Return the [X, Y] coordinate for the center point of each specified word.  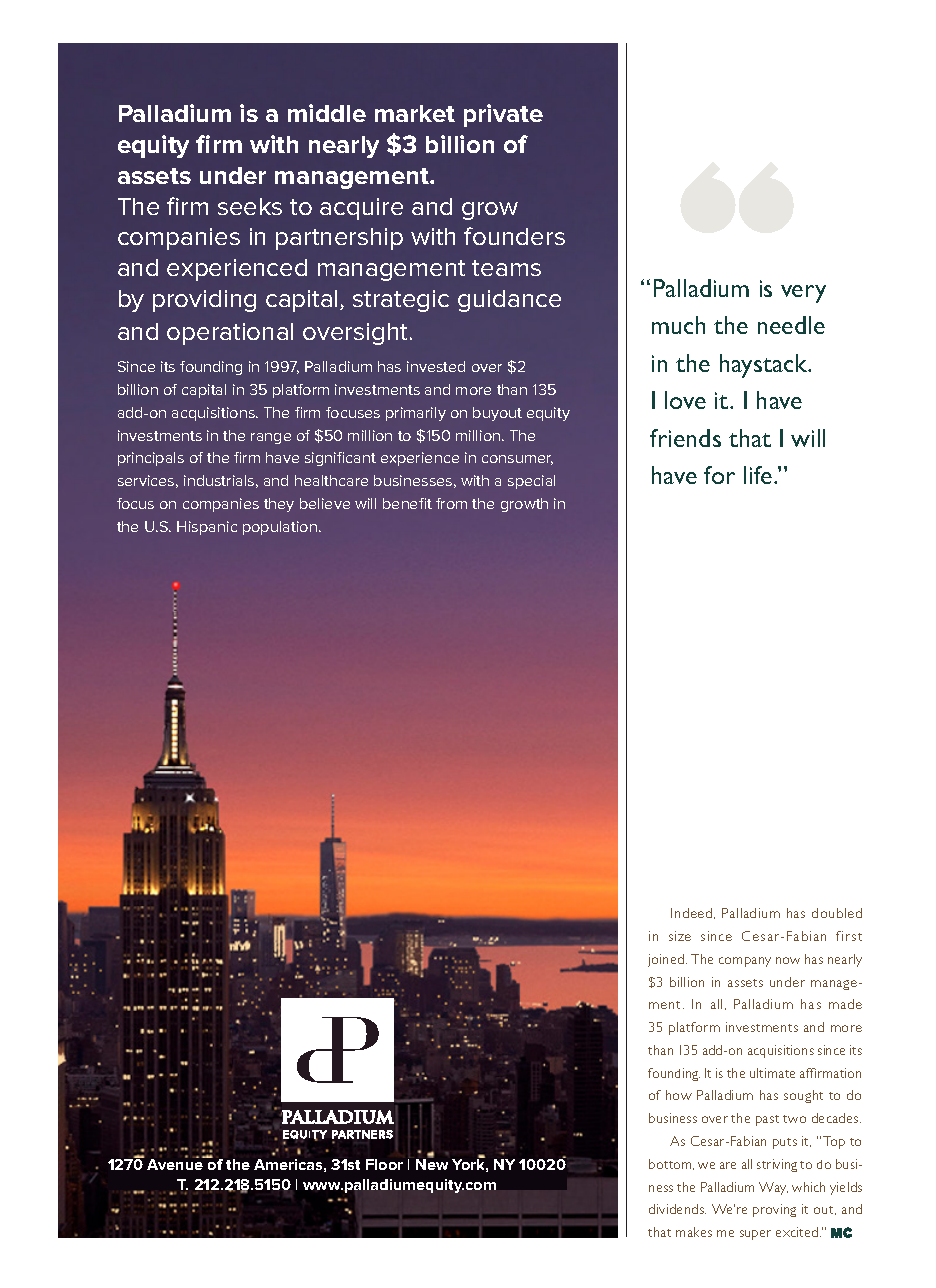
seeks [250, 206]
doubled [837, 913]
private [503, 115]
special [531, 482]
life [759, 475]
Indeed [693, 913]
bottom [671, 1164]
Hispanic [207, 528]
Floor [384, 1164]
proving [774, 1210]
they [279, 505]
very [803, 294]
